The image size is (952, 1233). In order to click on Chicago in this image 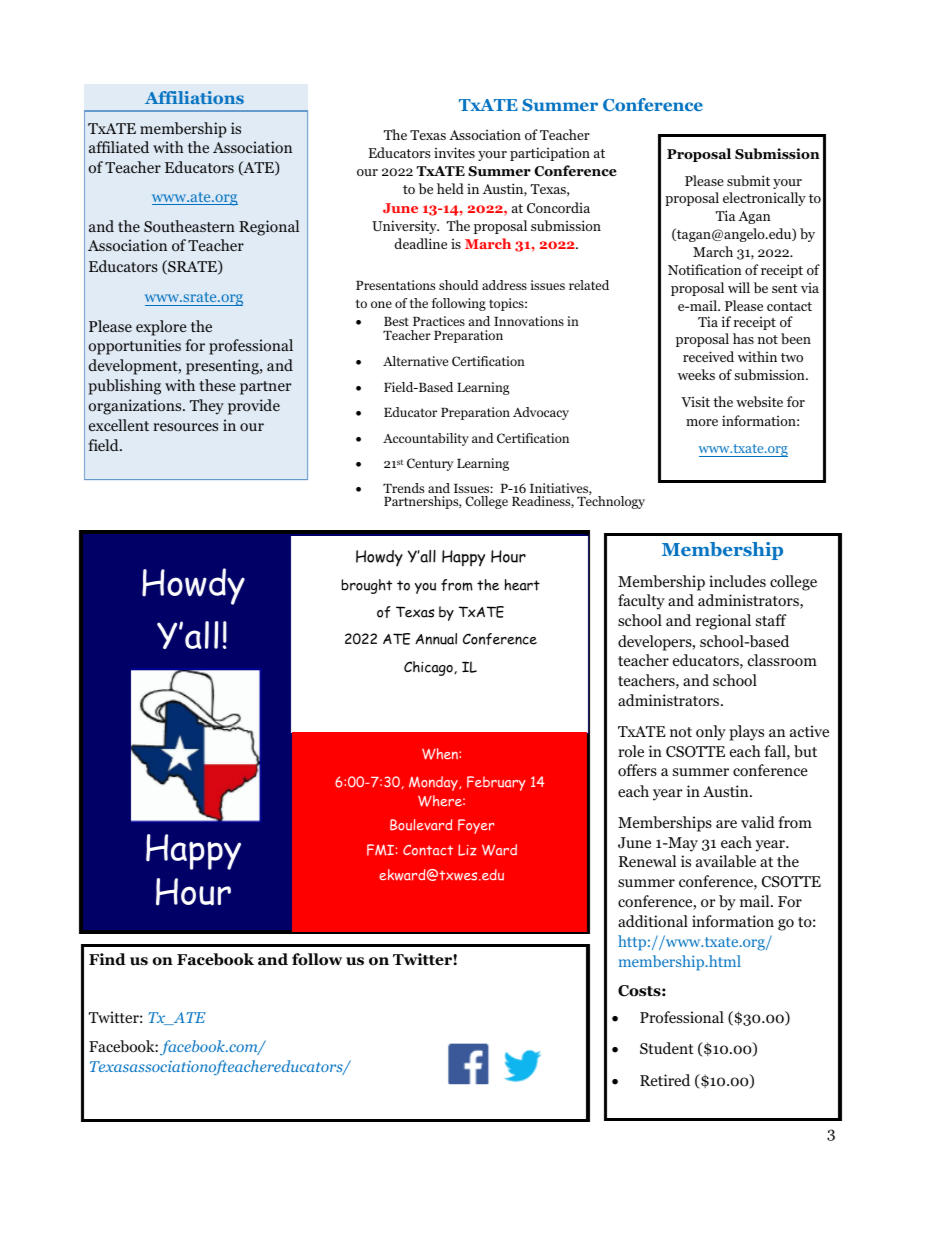, I will do `click(429, 668)`.
